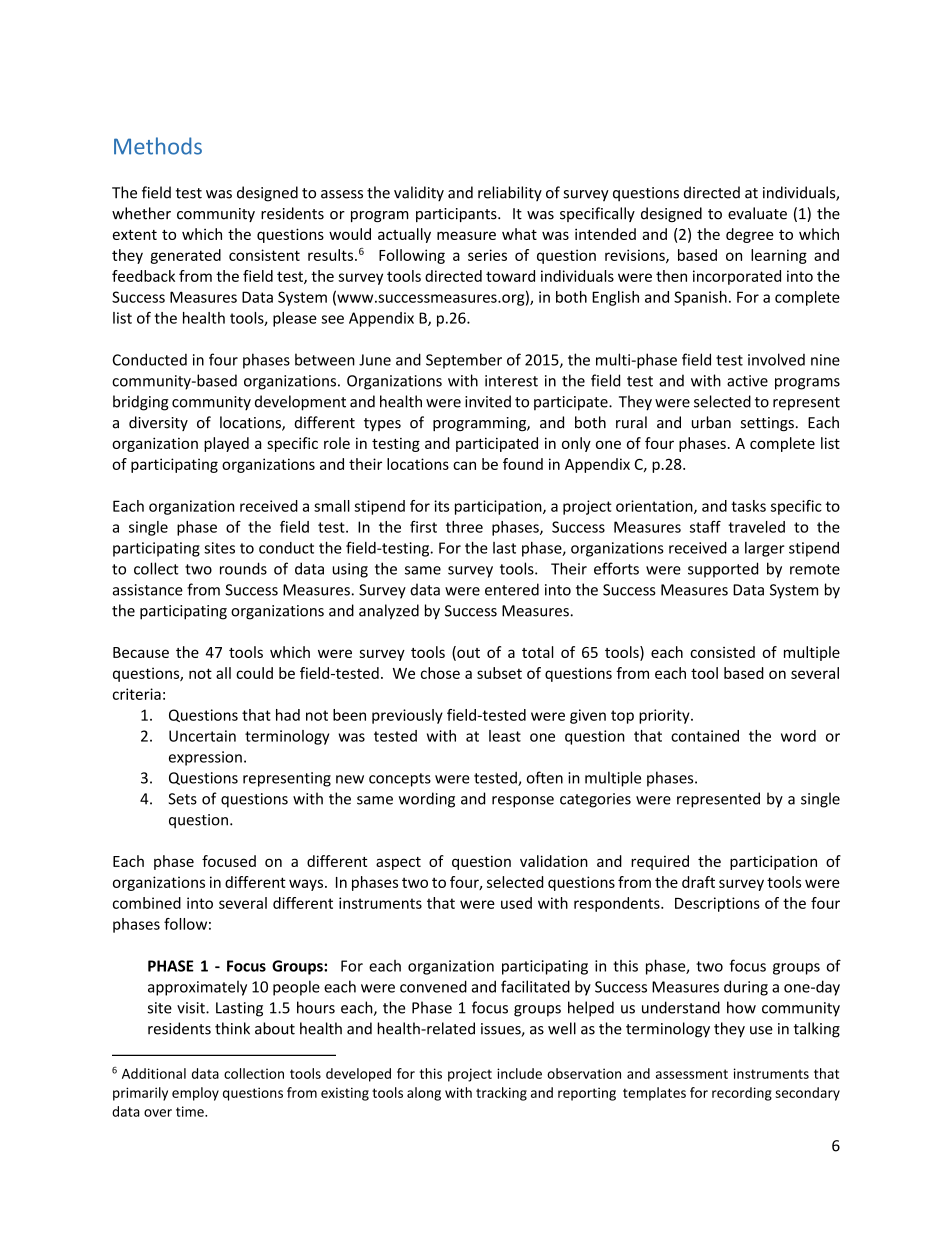 Image resolution: width=952 pixels, height=1233 pixels. I want to click on least, so click(505, 736).
